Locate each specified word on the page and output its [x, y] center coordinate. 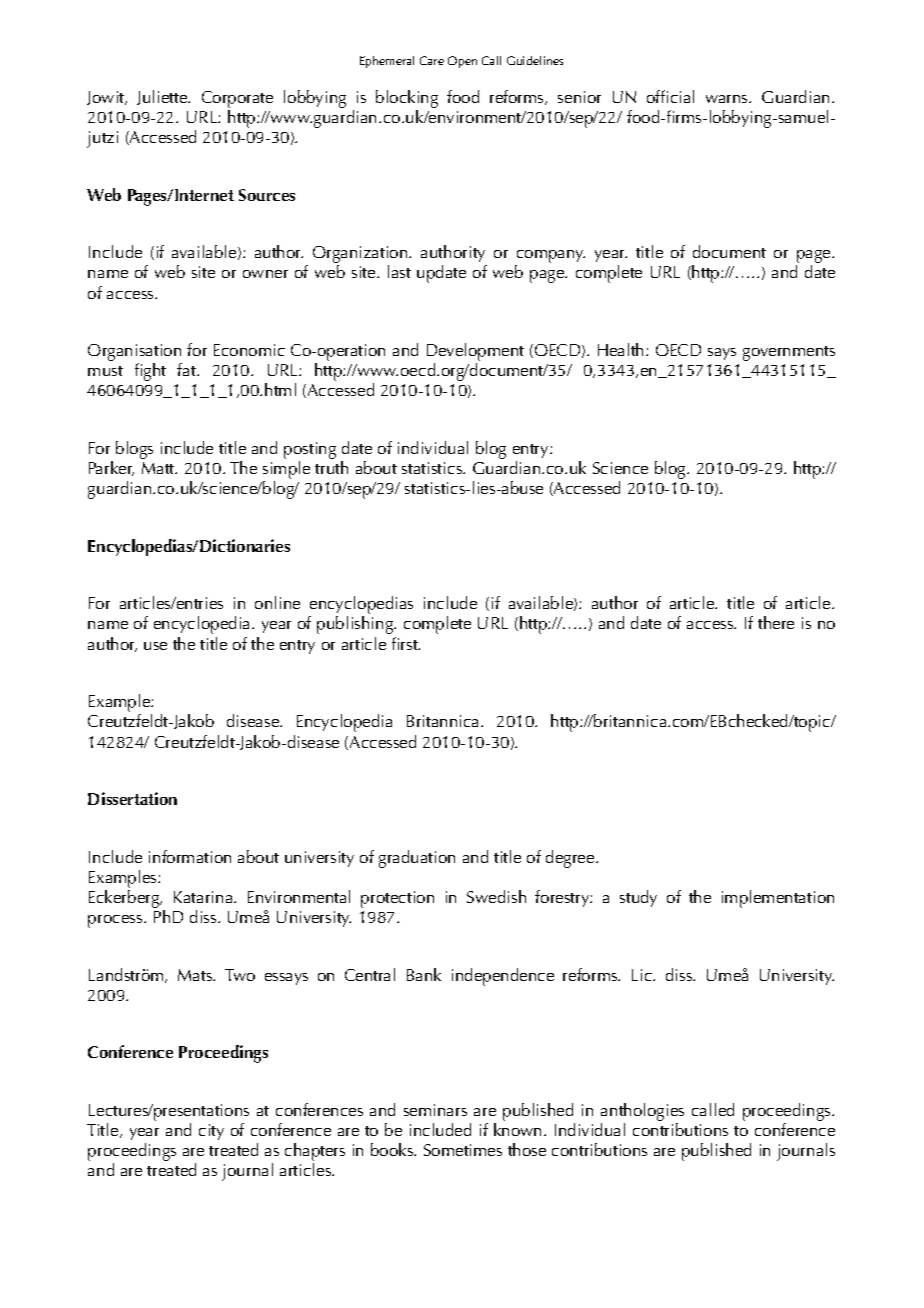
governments [789, 353]
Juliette [163, 97]
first [406, 643]
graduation [417, 859]
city [211, 1132]
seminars [435, 1110]
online [277, 602]
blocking [407, 99]
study [638, 898]
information [190, 856]
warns [728, 99]
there [776, 622]
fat [187, 369]
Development [475, 352]
